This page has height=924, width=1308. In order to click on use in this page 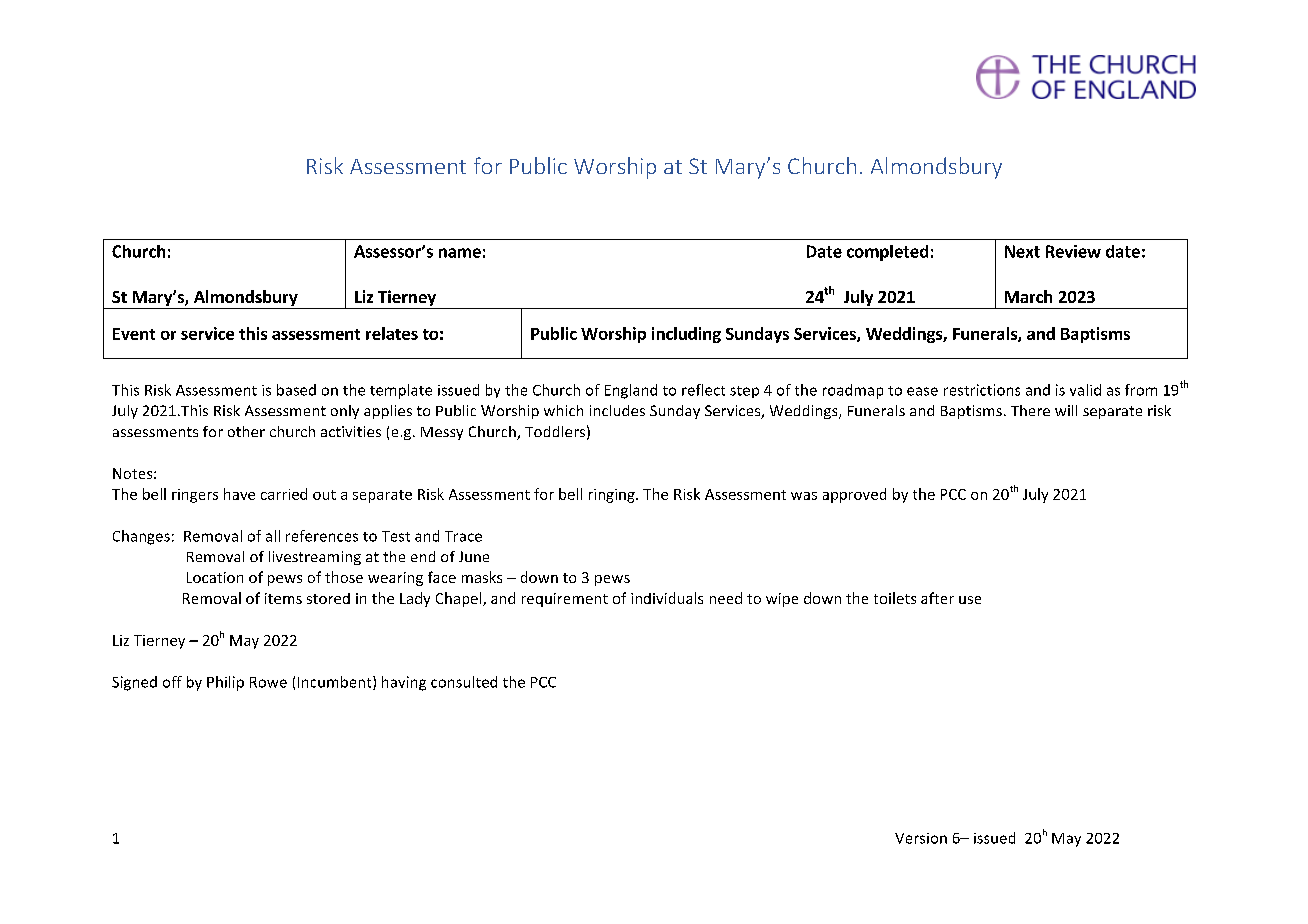, I will do `click(970, 600)`.
